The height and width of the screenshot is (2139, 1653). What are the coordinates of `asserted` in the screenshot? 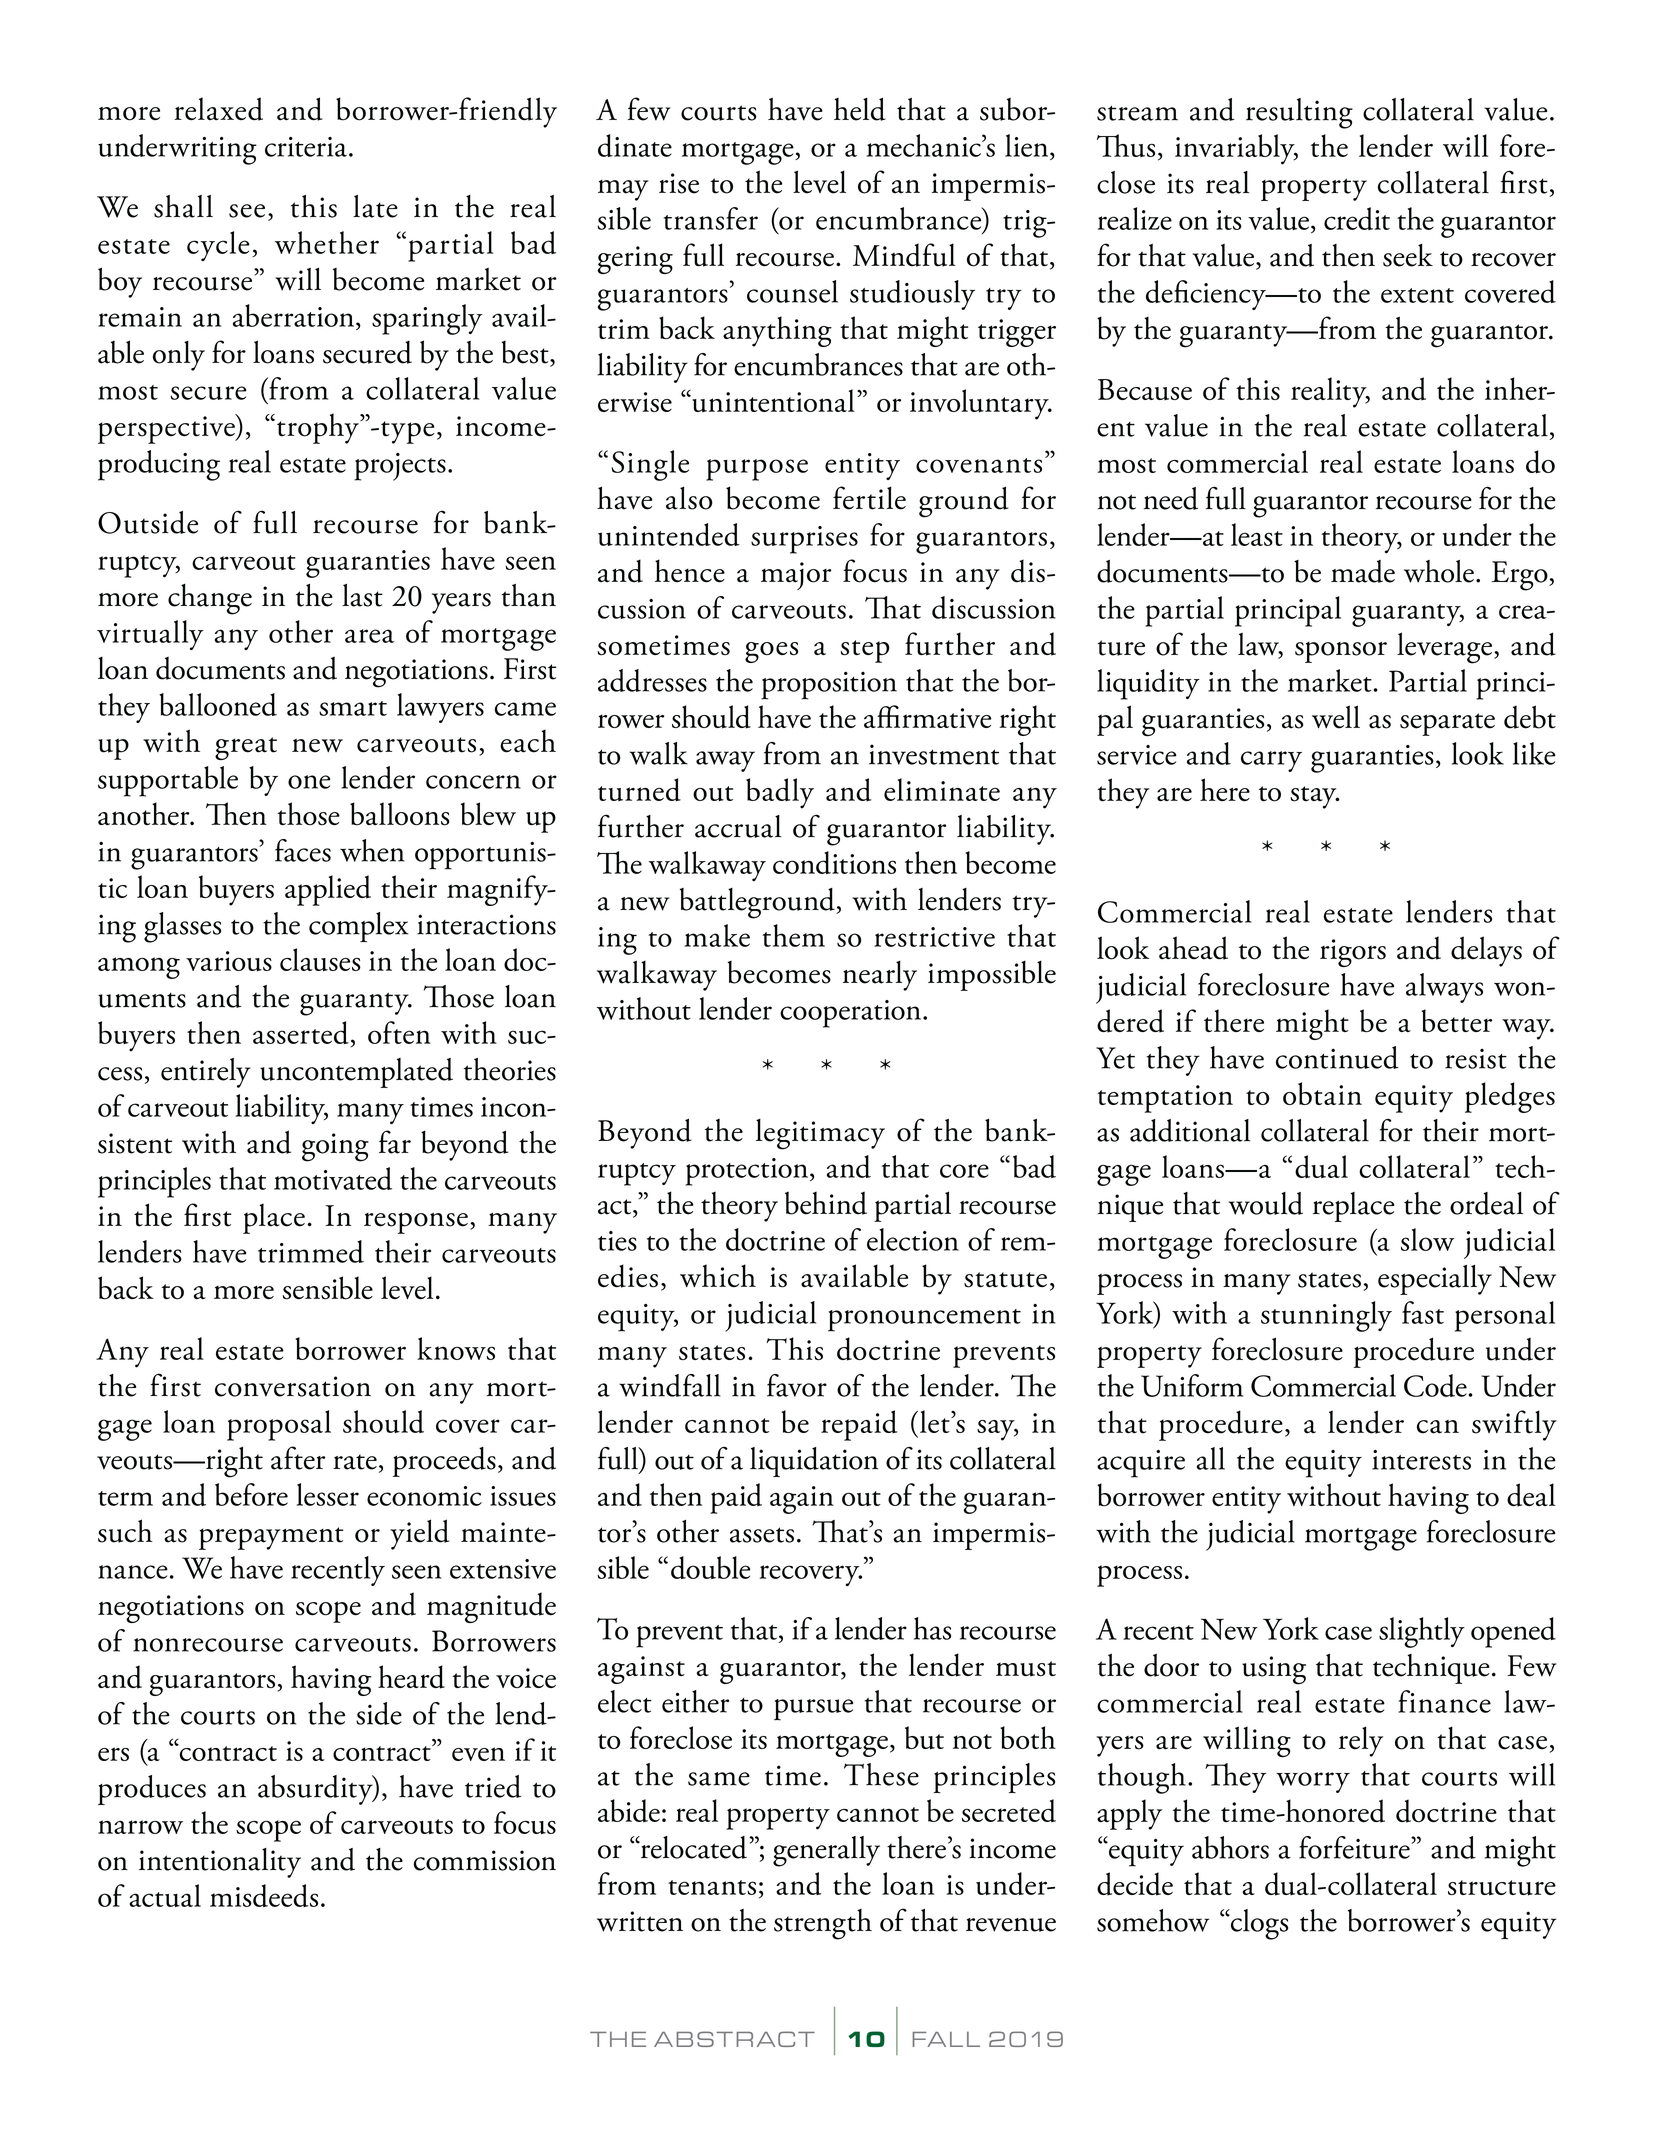 It's located at (302, 1034).
